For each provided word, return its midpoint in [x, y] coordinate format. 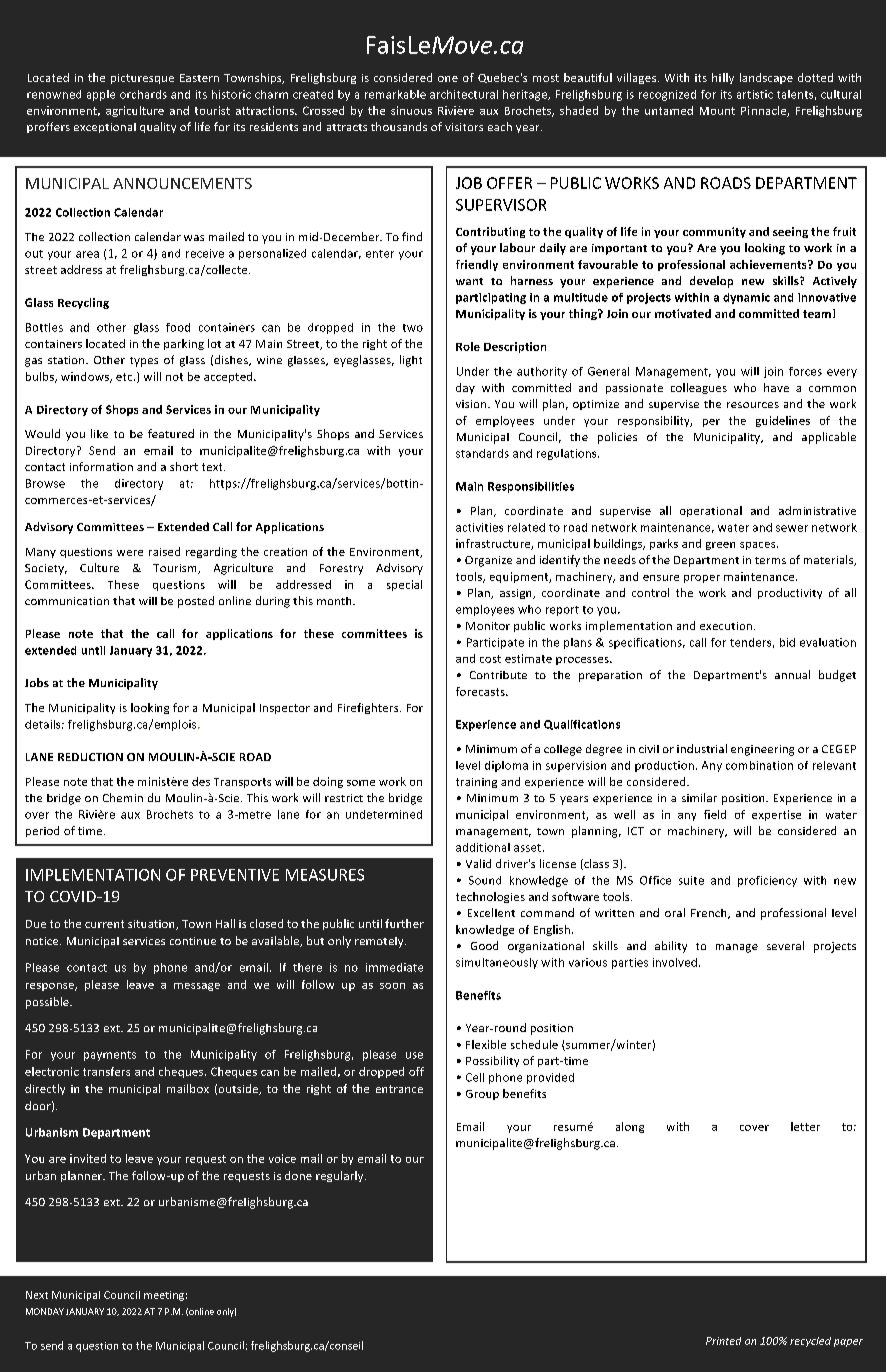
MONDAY [45, 1311]
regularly [341, 1176]
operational [711, 511]
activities [479, 527]
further [404, 923]
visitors [464, 127]
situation [152, 925]
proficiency [767, 881]
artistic [755, 94]
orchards [143, 94]
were [130, 553]
